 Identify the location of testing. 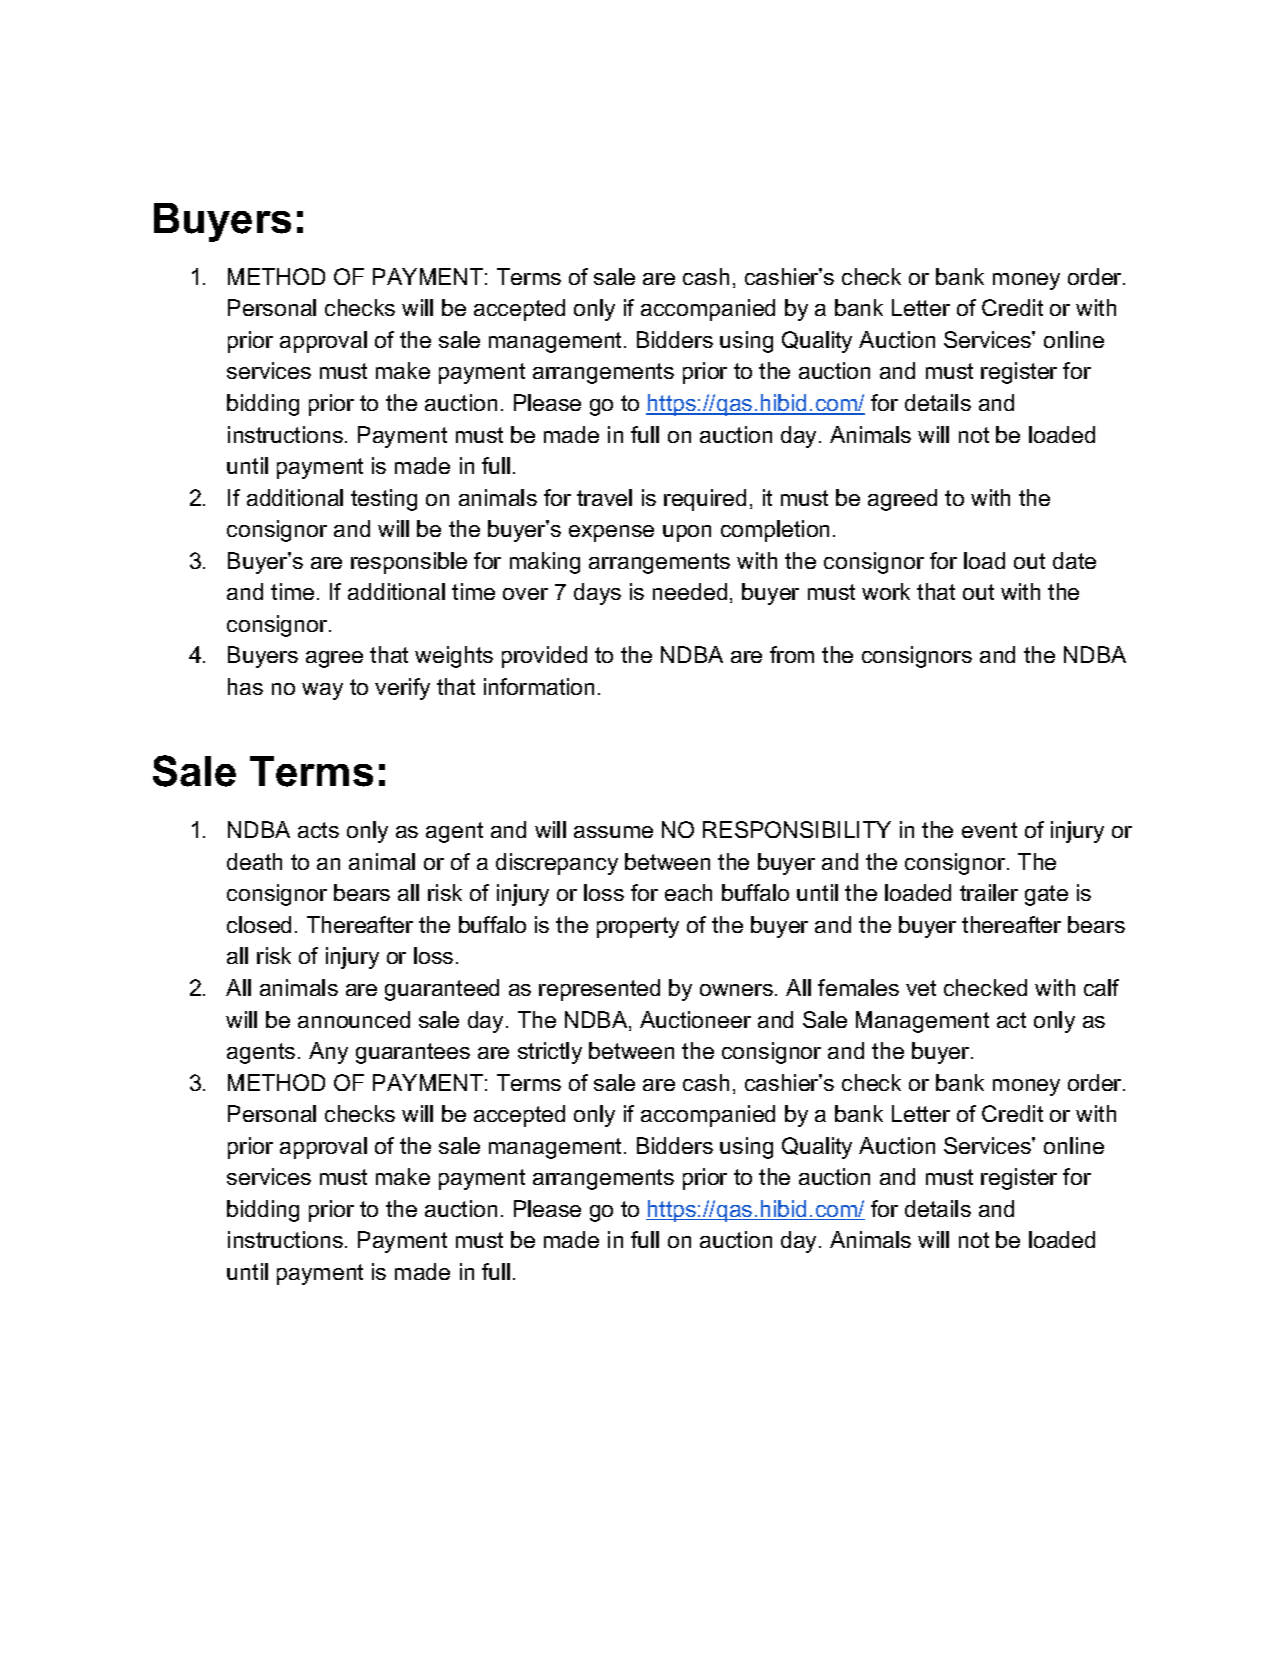
(384, 500).
